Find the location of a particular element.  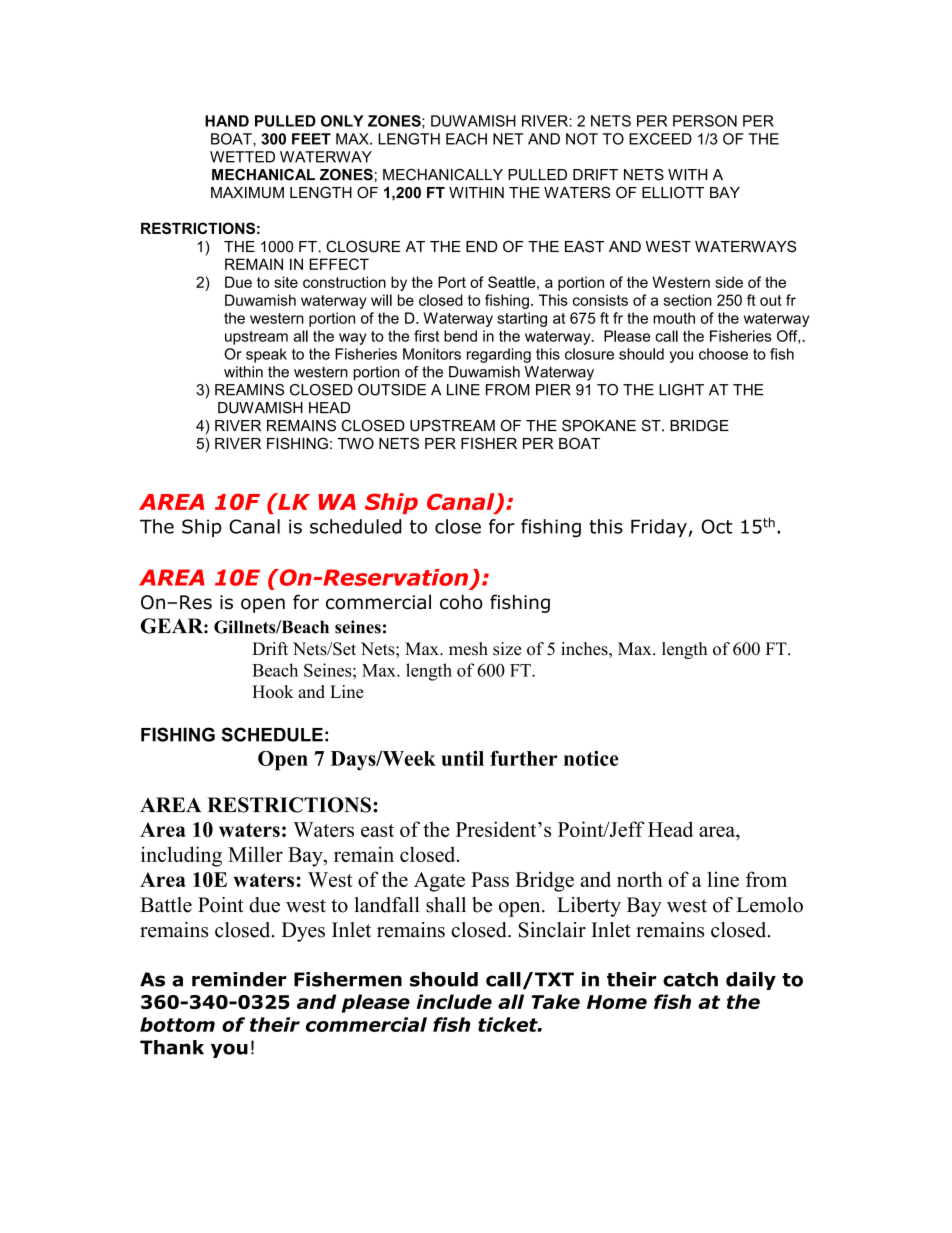

include is located at coordinates (454, 1001).
